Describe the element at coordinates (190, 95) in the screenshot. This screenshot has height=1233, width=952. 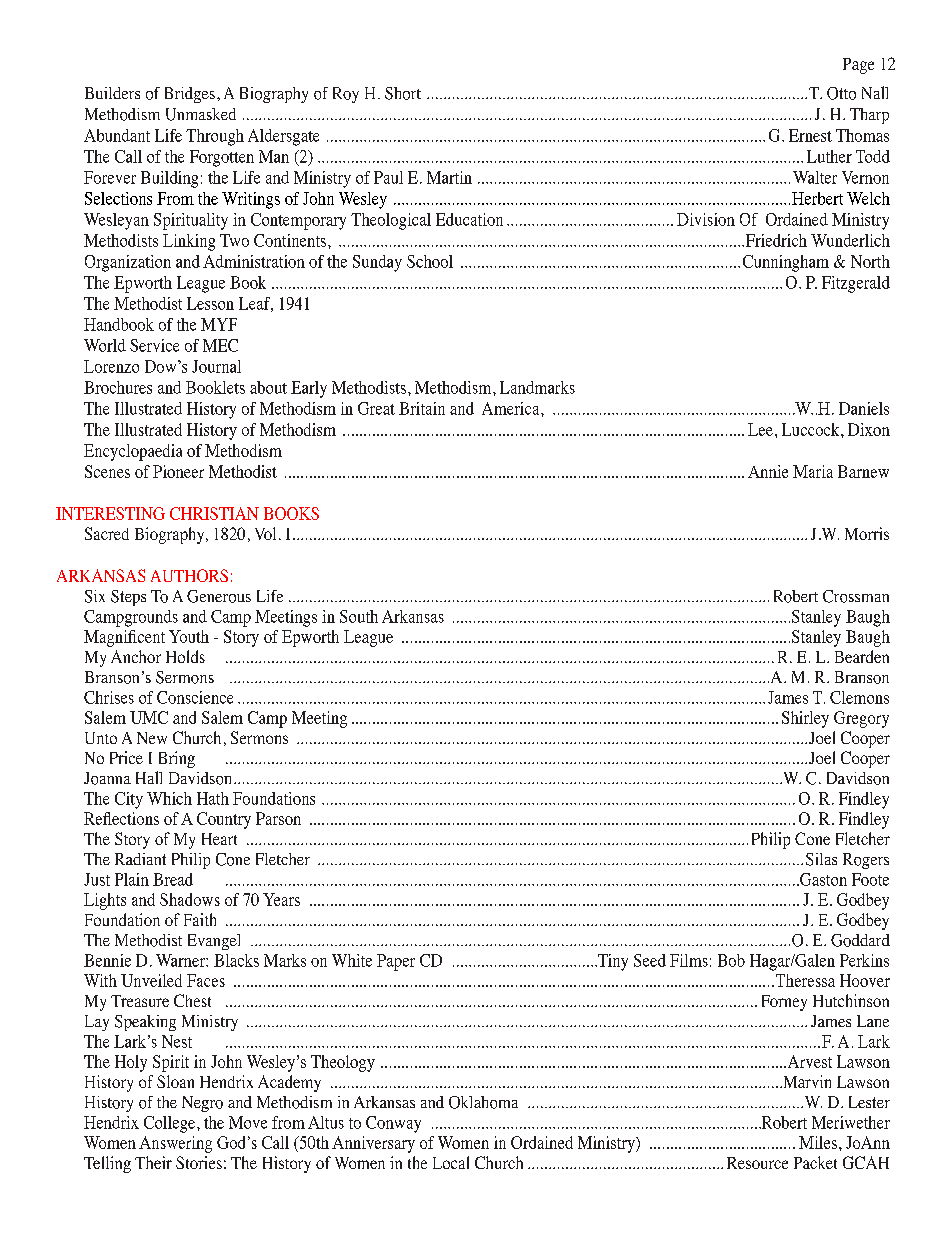
I see `Bridges` at that location.
